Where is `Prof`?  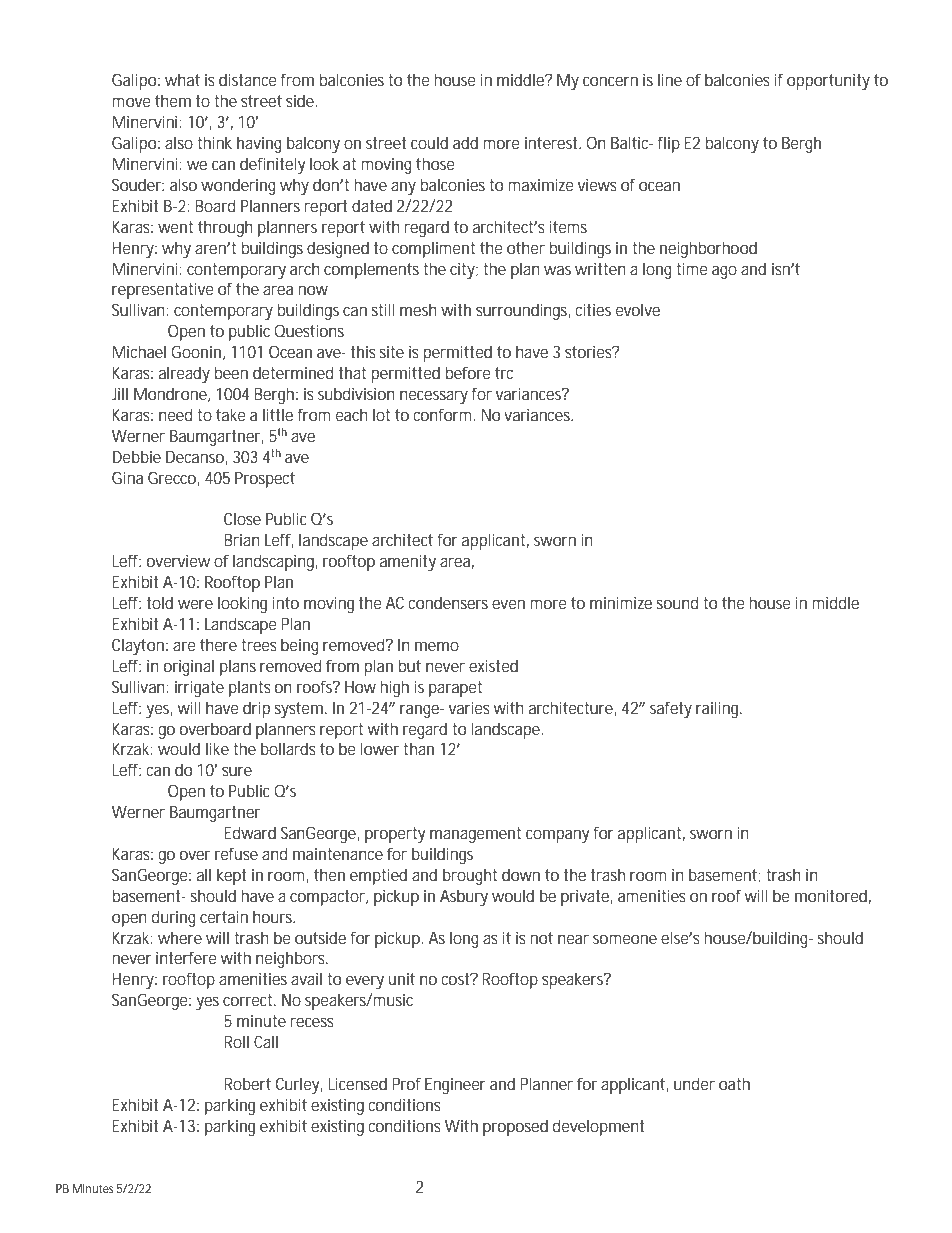
Prof is located at coordinates (406, 1083).
